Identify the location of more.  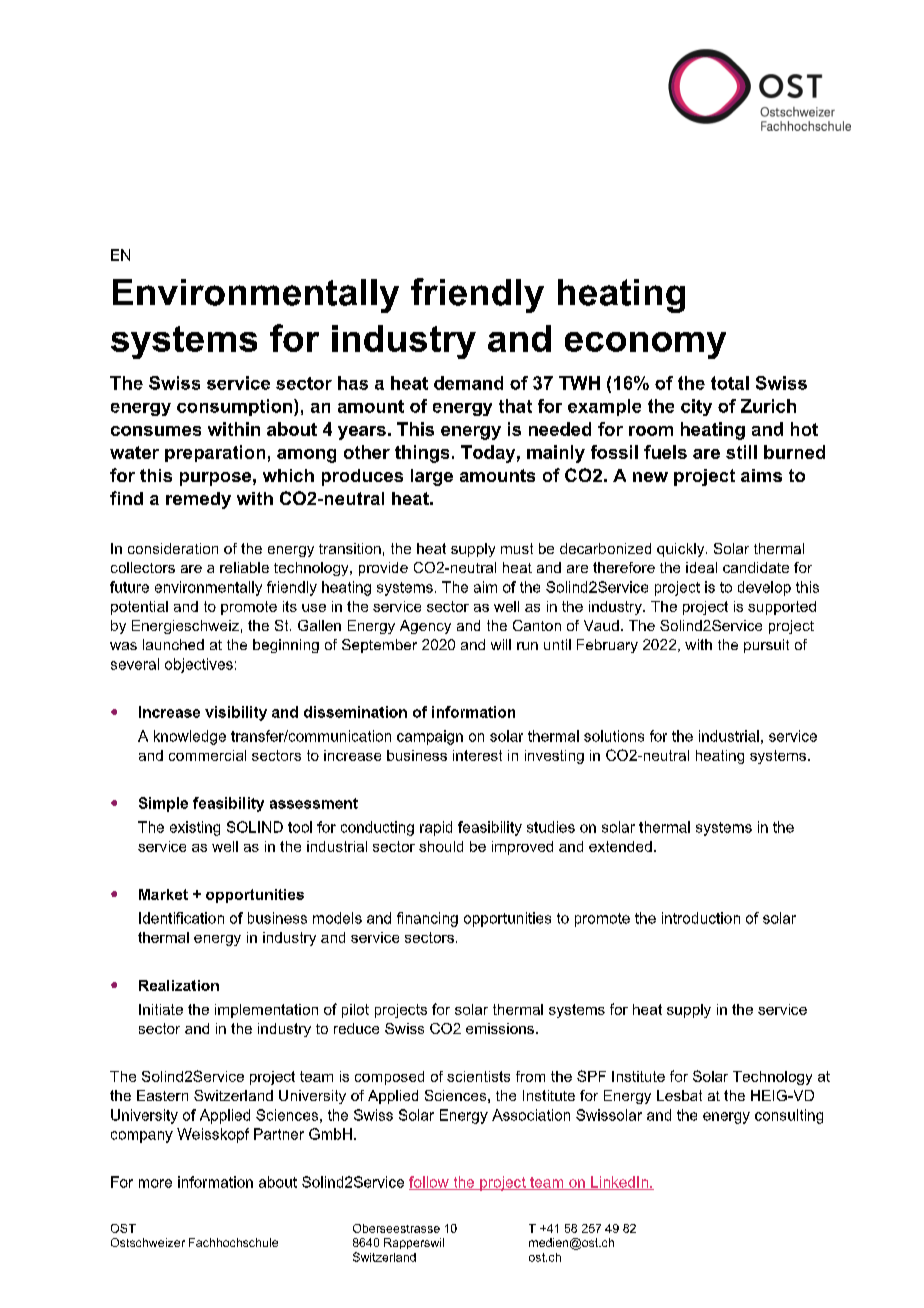
(155, 1183).
